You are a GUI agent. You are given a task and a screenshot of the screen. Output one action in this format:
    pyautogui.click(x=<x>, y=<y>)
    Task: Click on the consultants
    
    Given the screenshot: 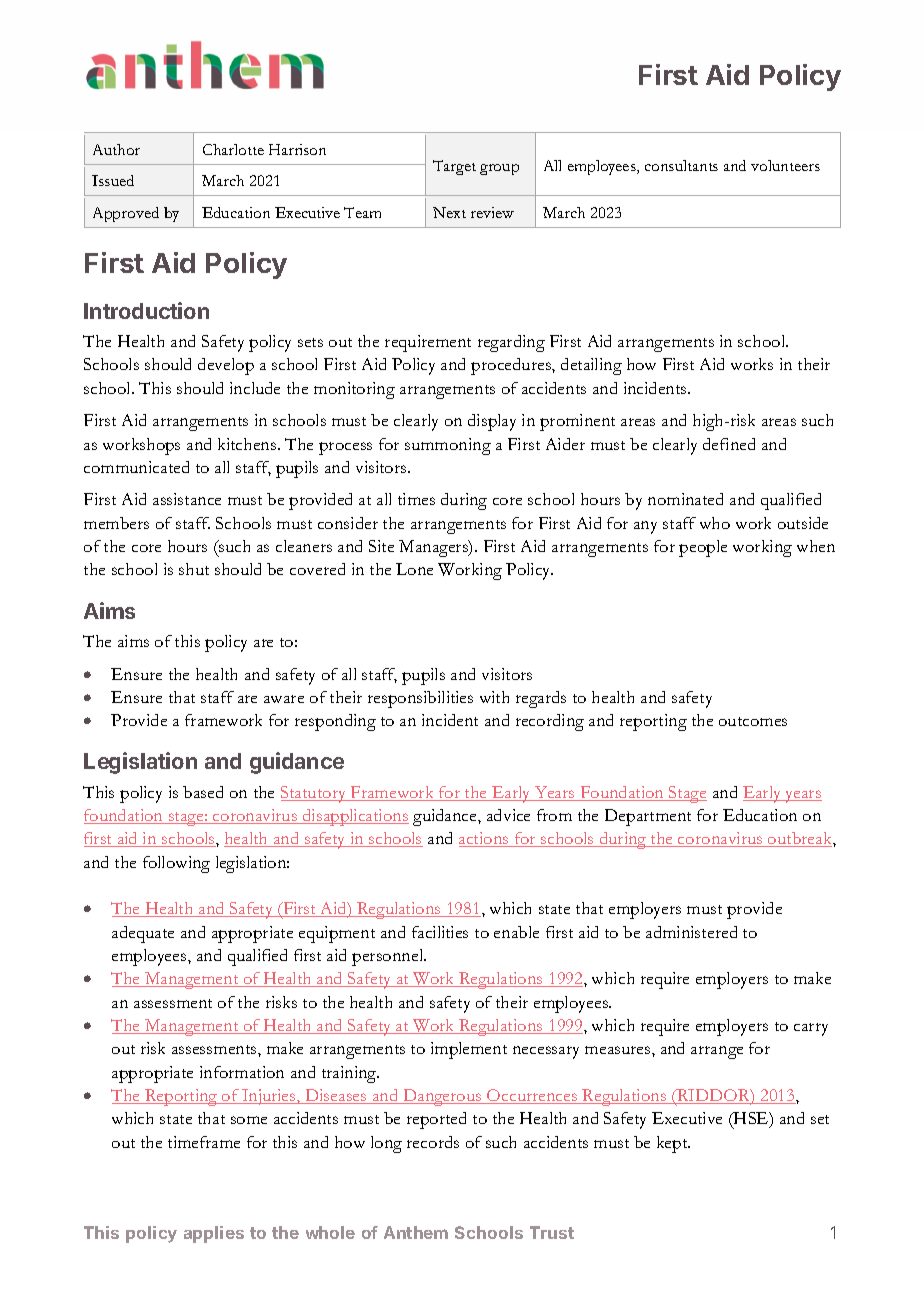 What is the action you would take?
    pyautogui.click(x=681, y=165)
